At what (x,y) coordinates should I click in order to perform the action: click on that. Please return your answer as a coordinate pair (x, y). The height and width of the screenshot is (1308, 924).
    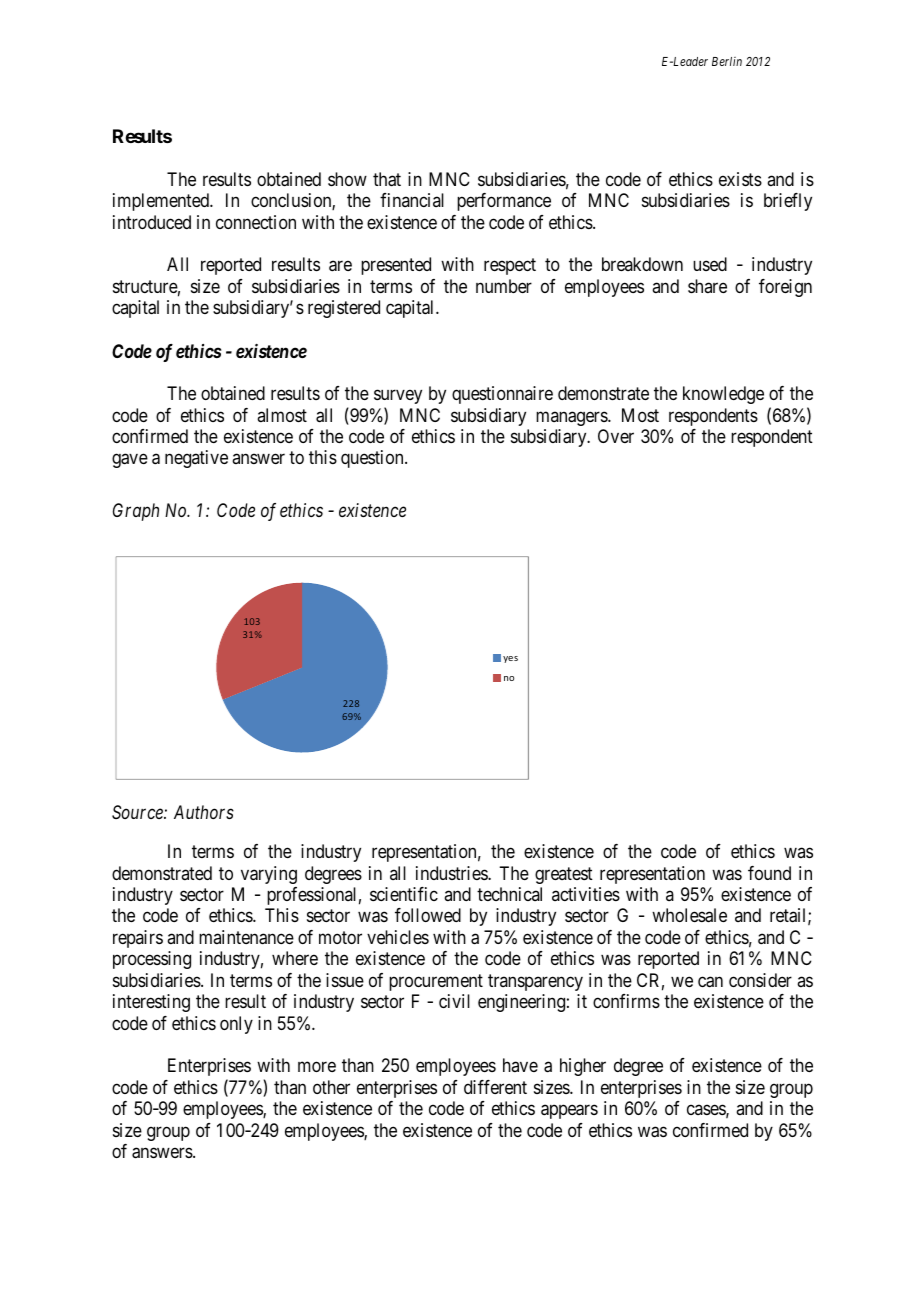
    Looking at the image, I should click on (387, 179).
